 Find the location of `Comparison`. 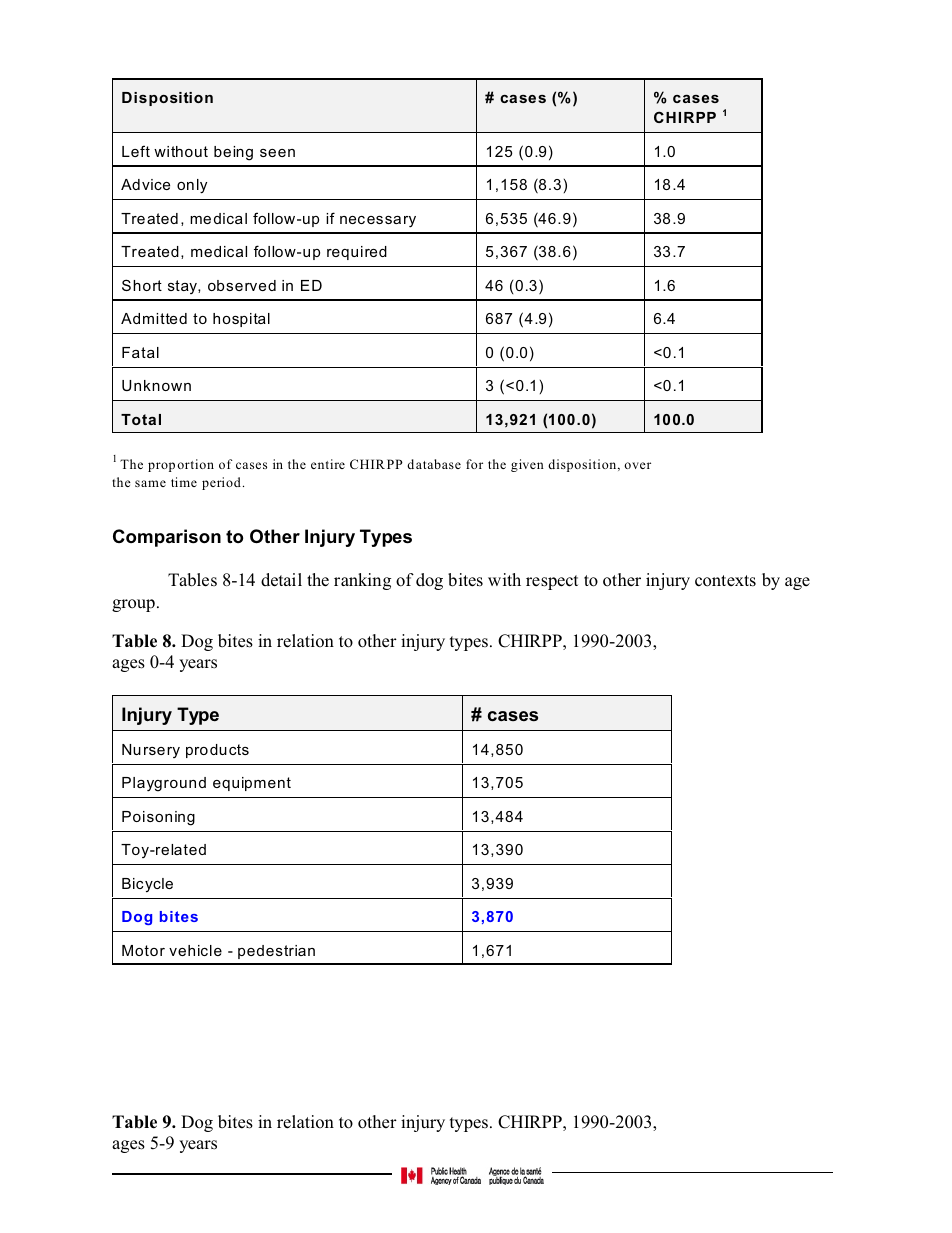

Comparison is located at coordinates (167, 538).
